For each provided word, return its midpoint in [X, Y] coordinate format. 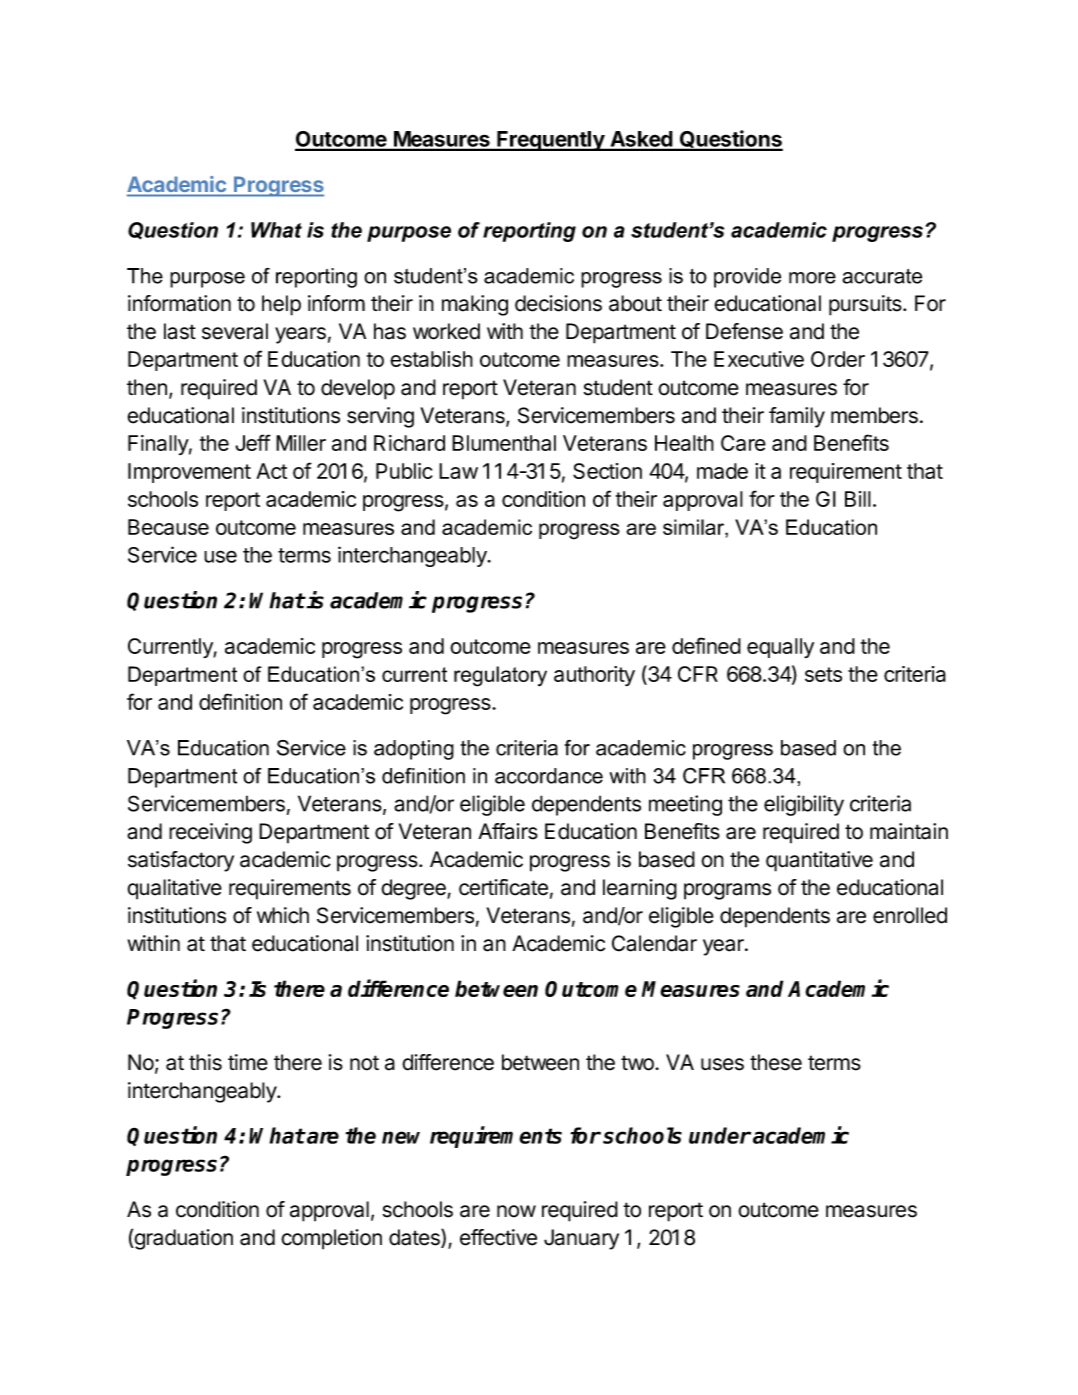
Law [458, 471]
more [812, 278]
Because [168, 527]
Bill [858, 499]
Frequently [550, 141]
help [281, 305]
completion [331, 1239]
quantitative [819, 861]
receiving [210, 833]
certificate [503, 887]
